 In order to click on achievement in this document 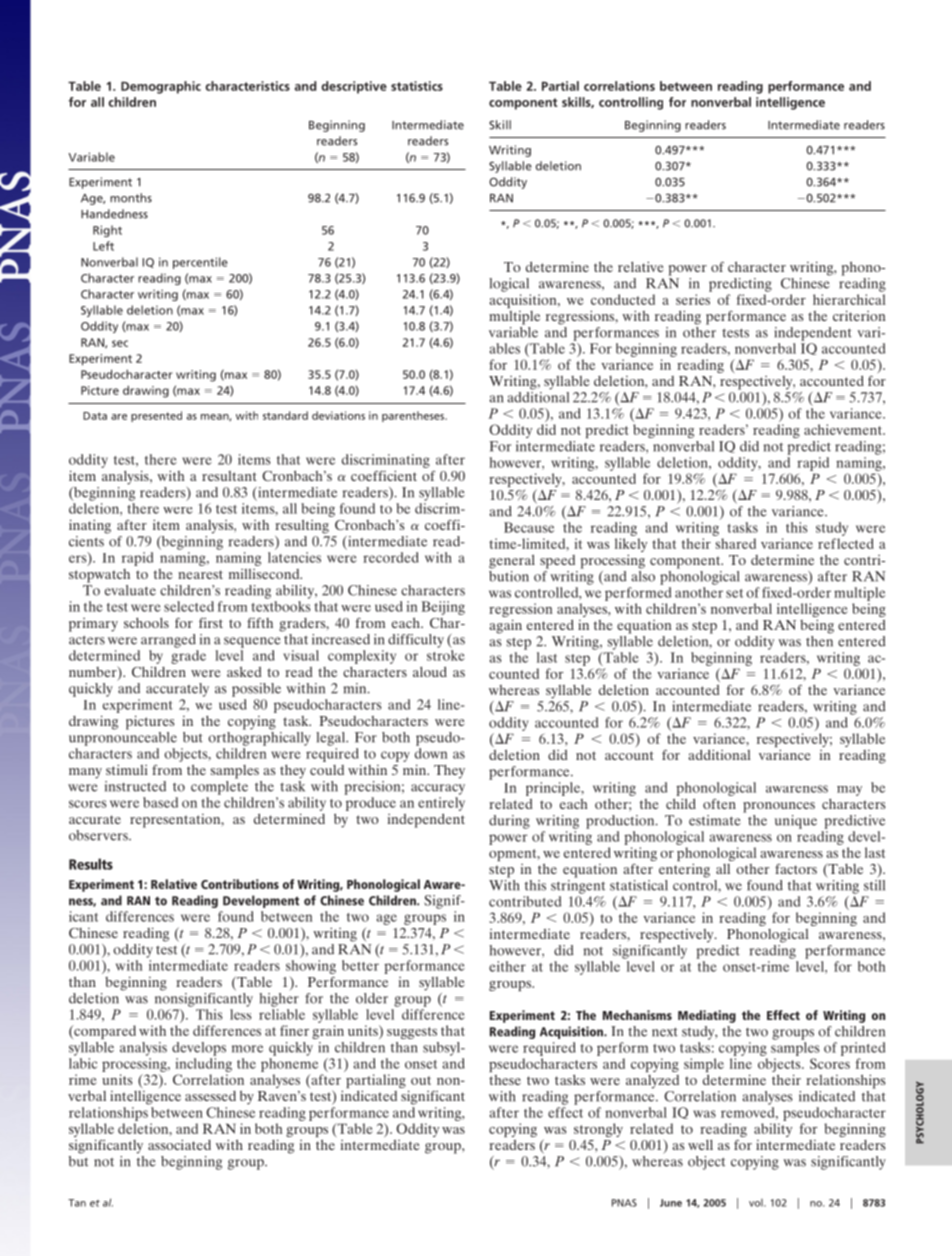, I will do `click(844, 429)`.
